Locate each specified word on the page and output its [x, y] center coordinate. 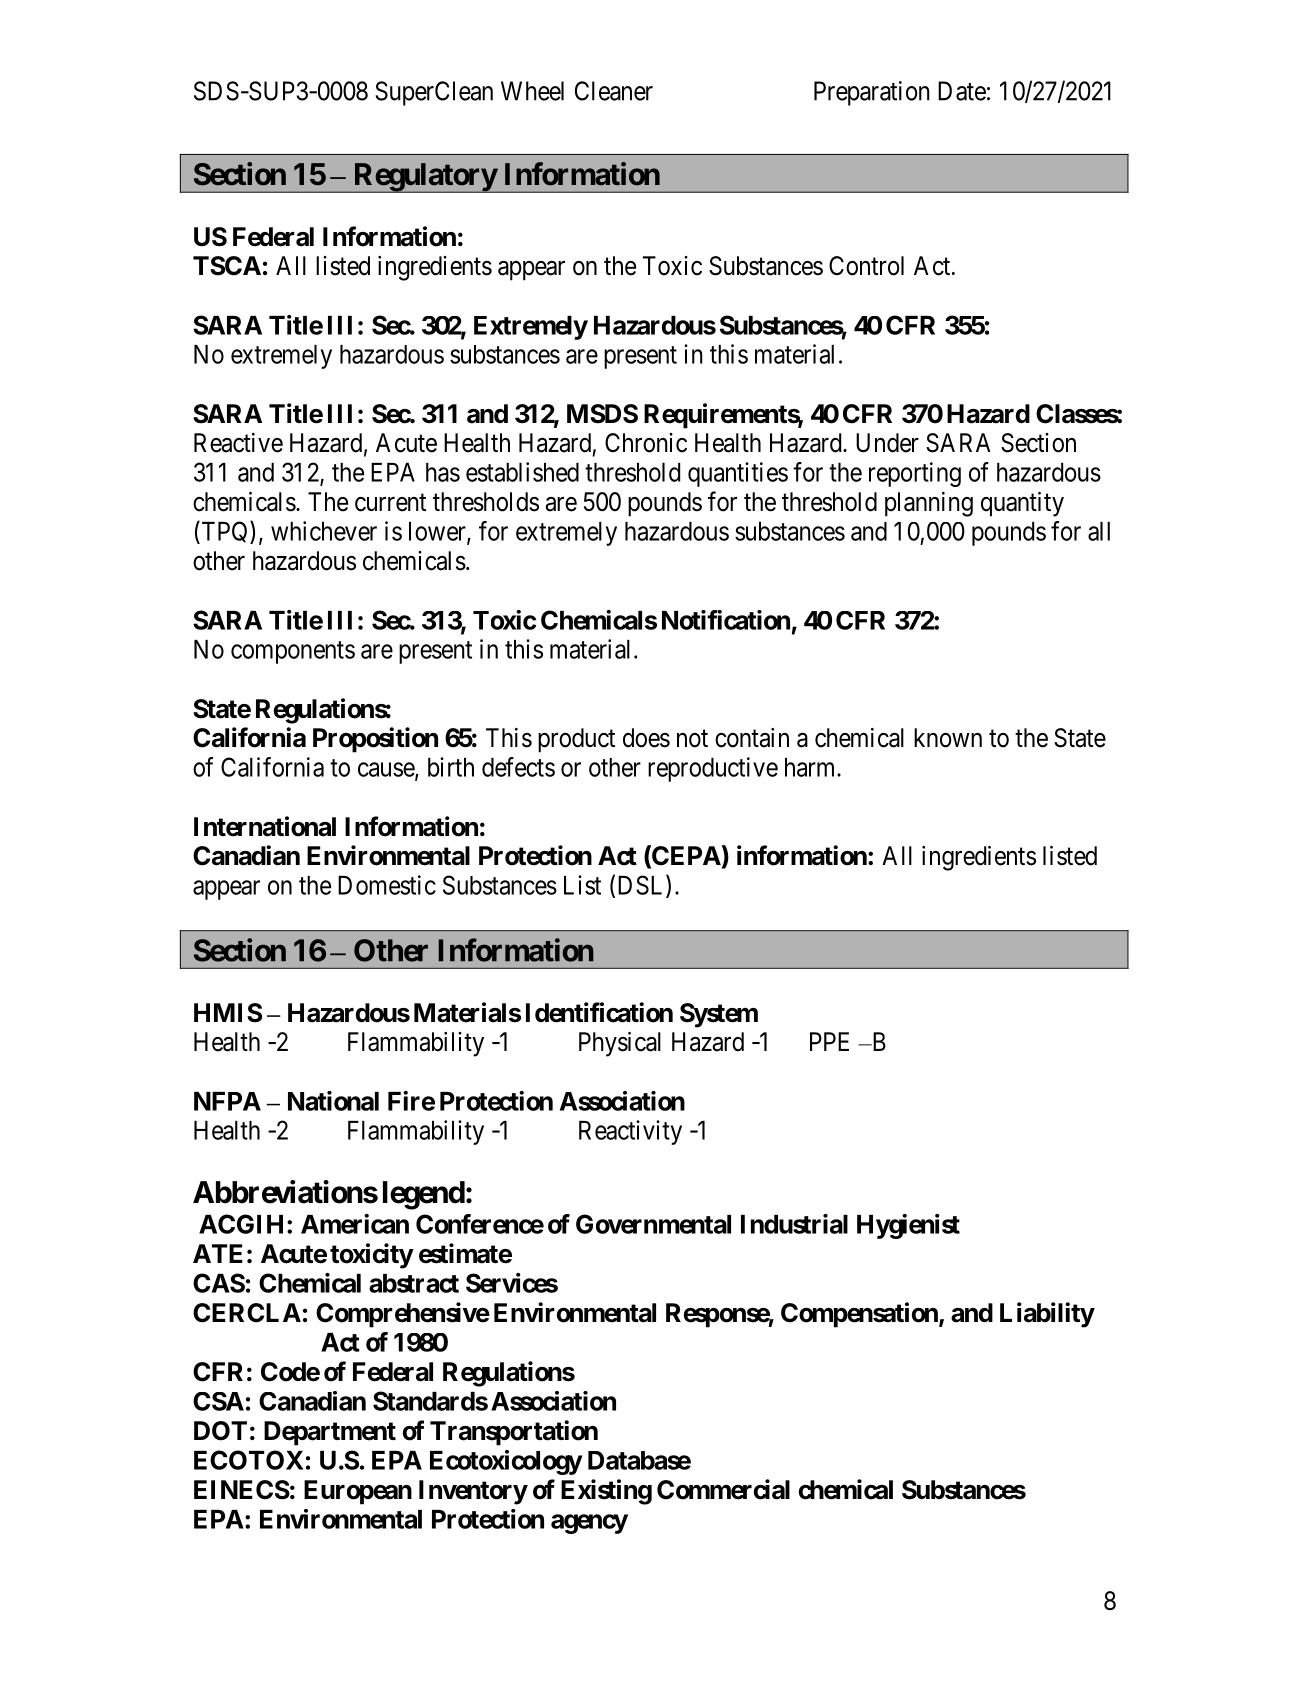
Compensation [860, 1315]
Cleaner [614, 91]
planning [929, 504]
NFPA [227, 1101]
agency [589, 1524]
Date [962, 91]
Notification [726, 620]
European [358, 1492]
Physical [620, 1044]
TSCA [227, 266]
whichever [324, 531]
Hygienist [908, 1226]
